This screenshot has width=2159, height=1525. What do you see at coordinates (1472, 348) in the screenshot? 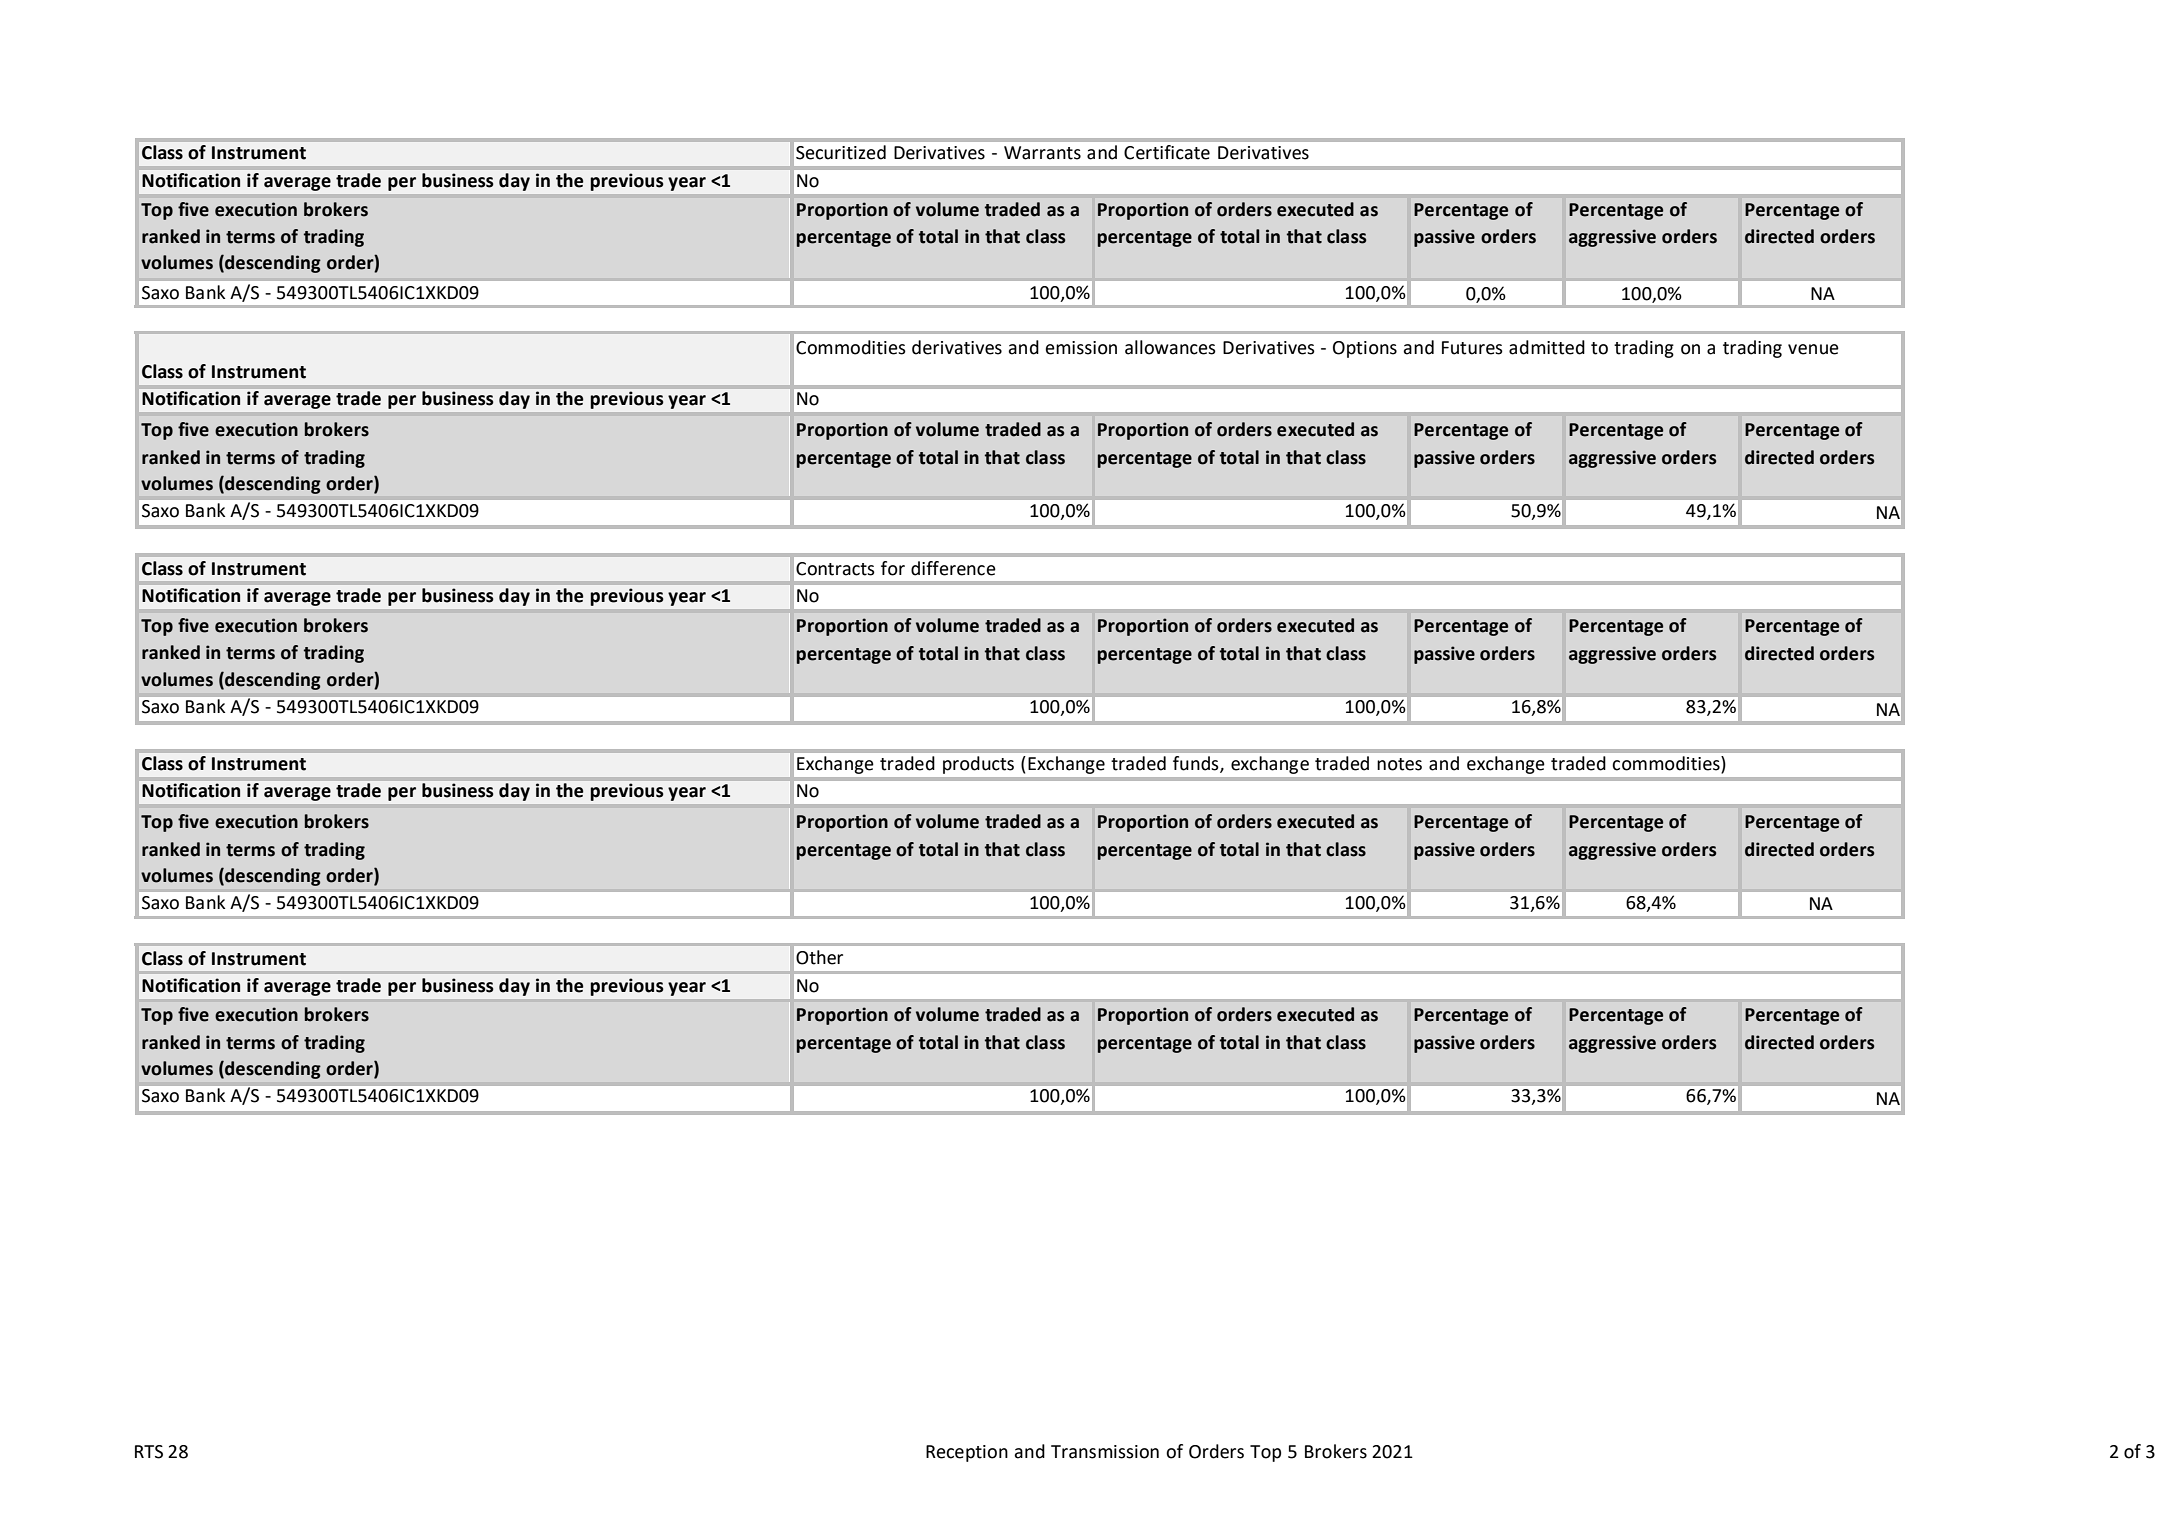
I see `Futures` at bounding box center [1472, 348].
